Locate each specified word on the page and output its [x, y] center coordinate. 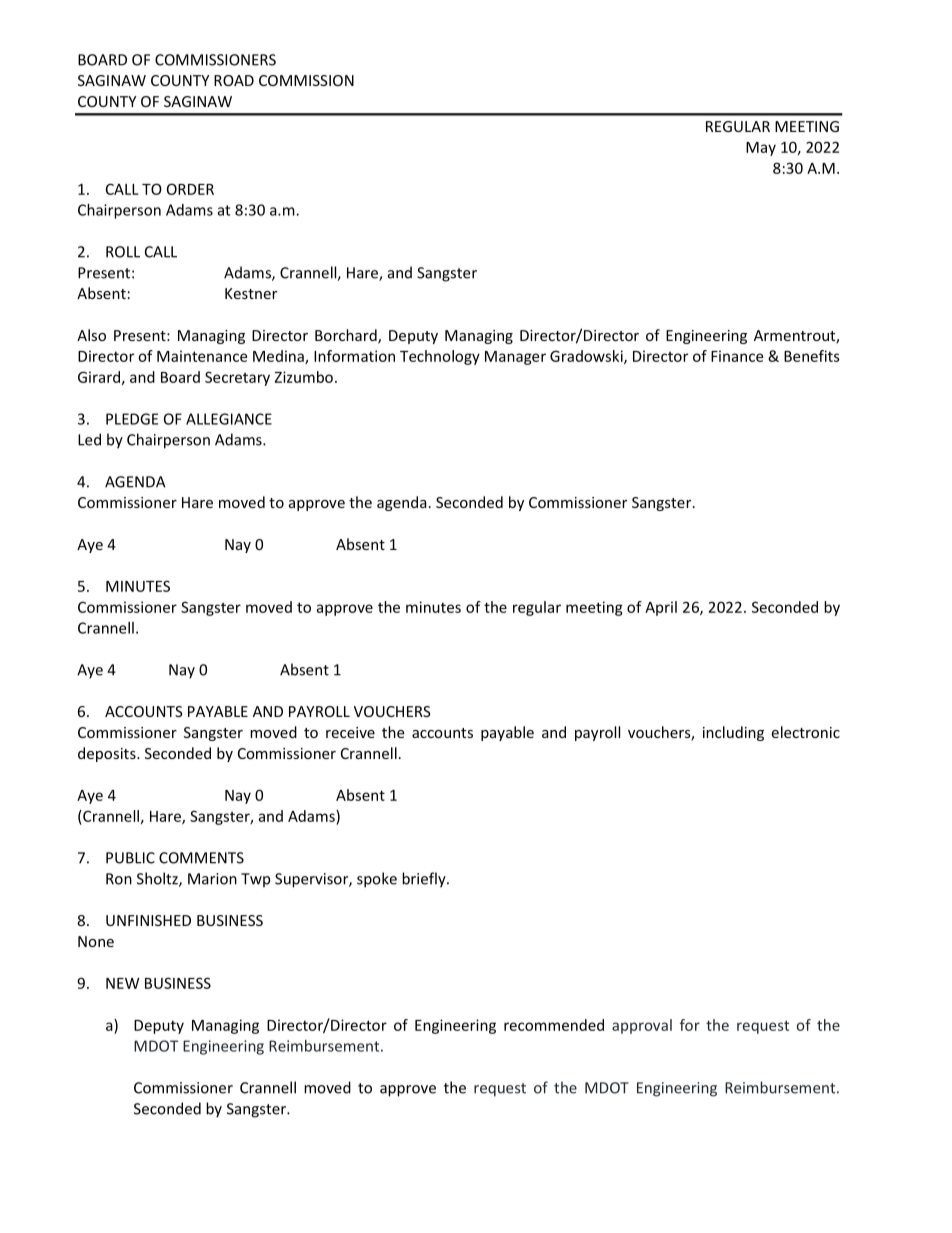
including [733, 733]
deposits [108, 754]
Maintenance [202, 356]
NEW [122, 983]
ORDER [190, 189]
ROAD [234, 80]
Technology [440, 357]
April [661, 608]
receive [350, 732]
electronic [805, 732]
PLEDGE [132, 419]
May [761, 149]
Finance [737, 356]
